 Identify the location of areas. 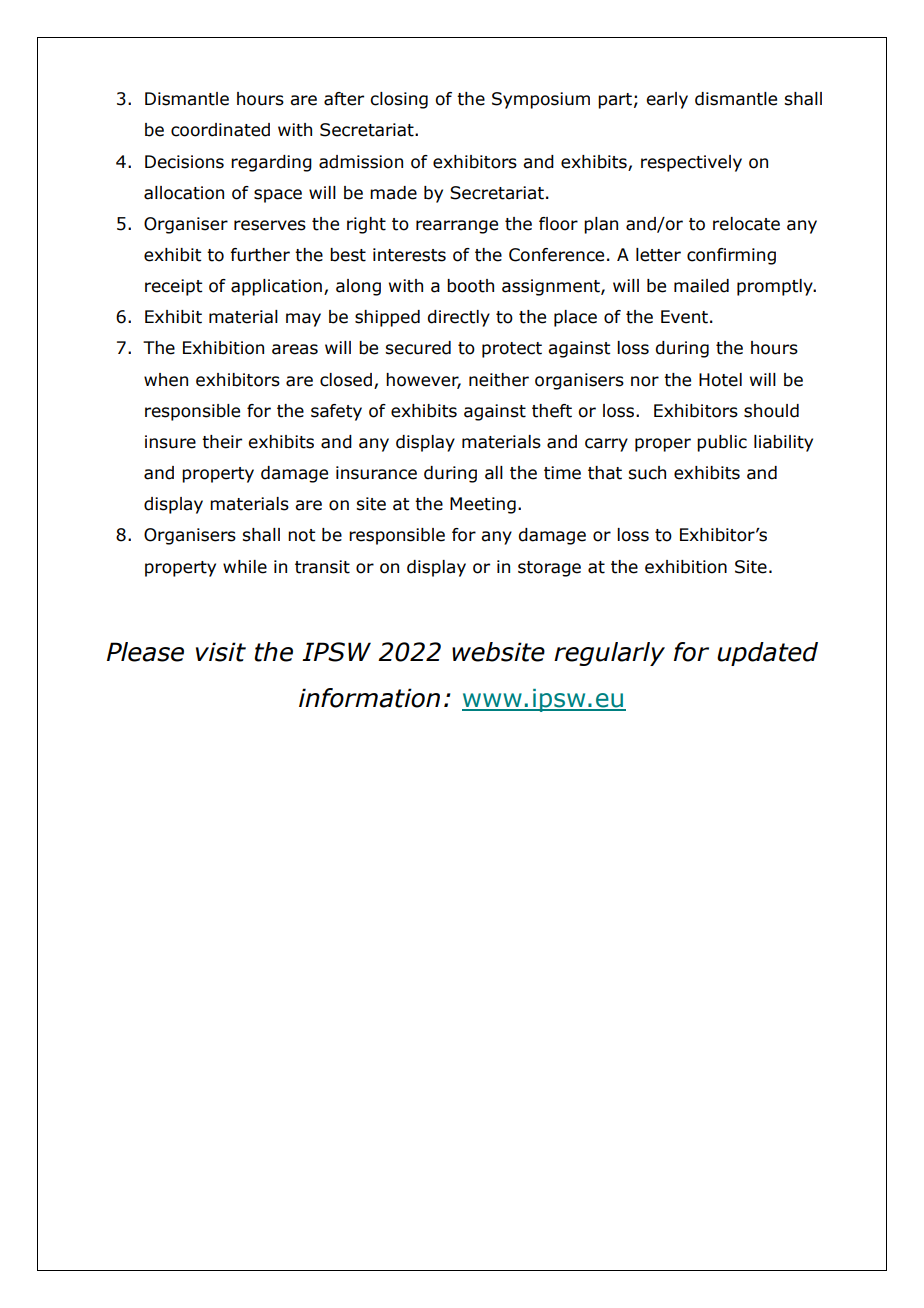
(295, 349).
